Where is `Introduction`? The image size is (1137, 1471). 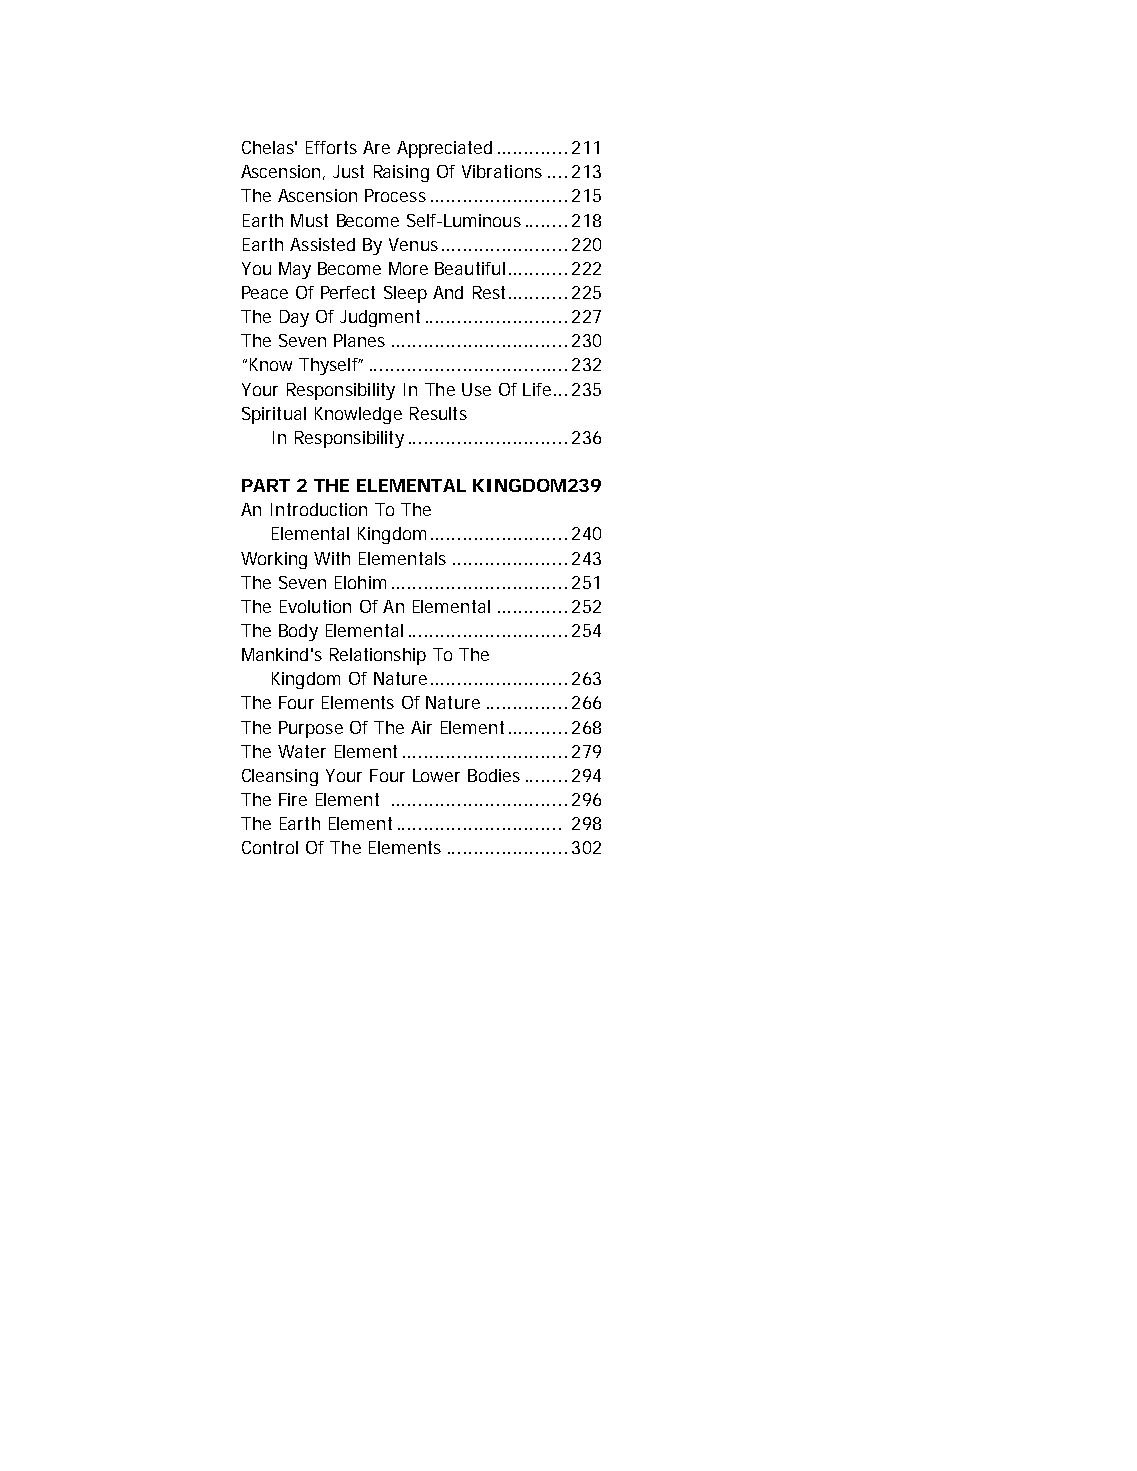 Introduction is located at coordinates (319, 509).
